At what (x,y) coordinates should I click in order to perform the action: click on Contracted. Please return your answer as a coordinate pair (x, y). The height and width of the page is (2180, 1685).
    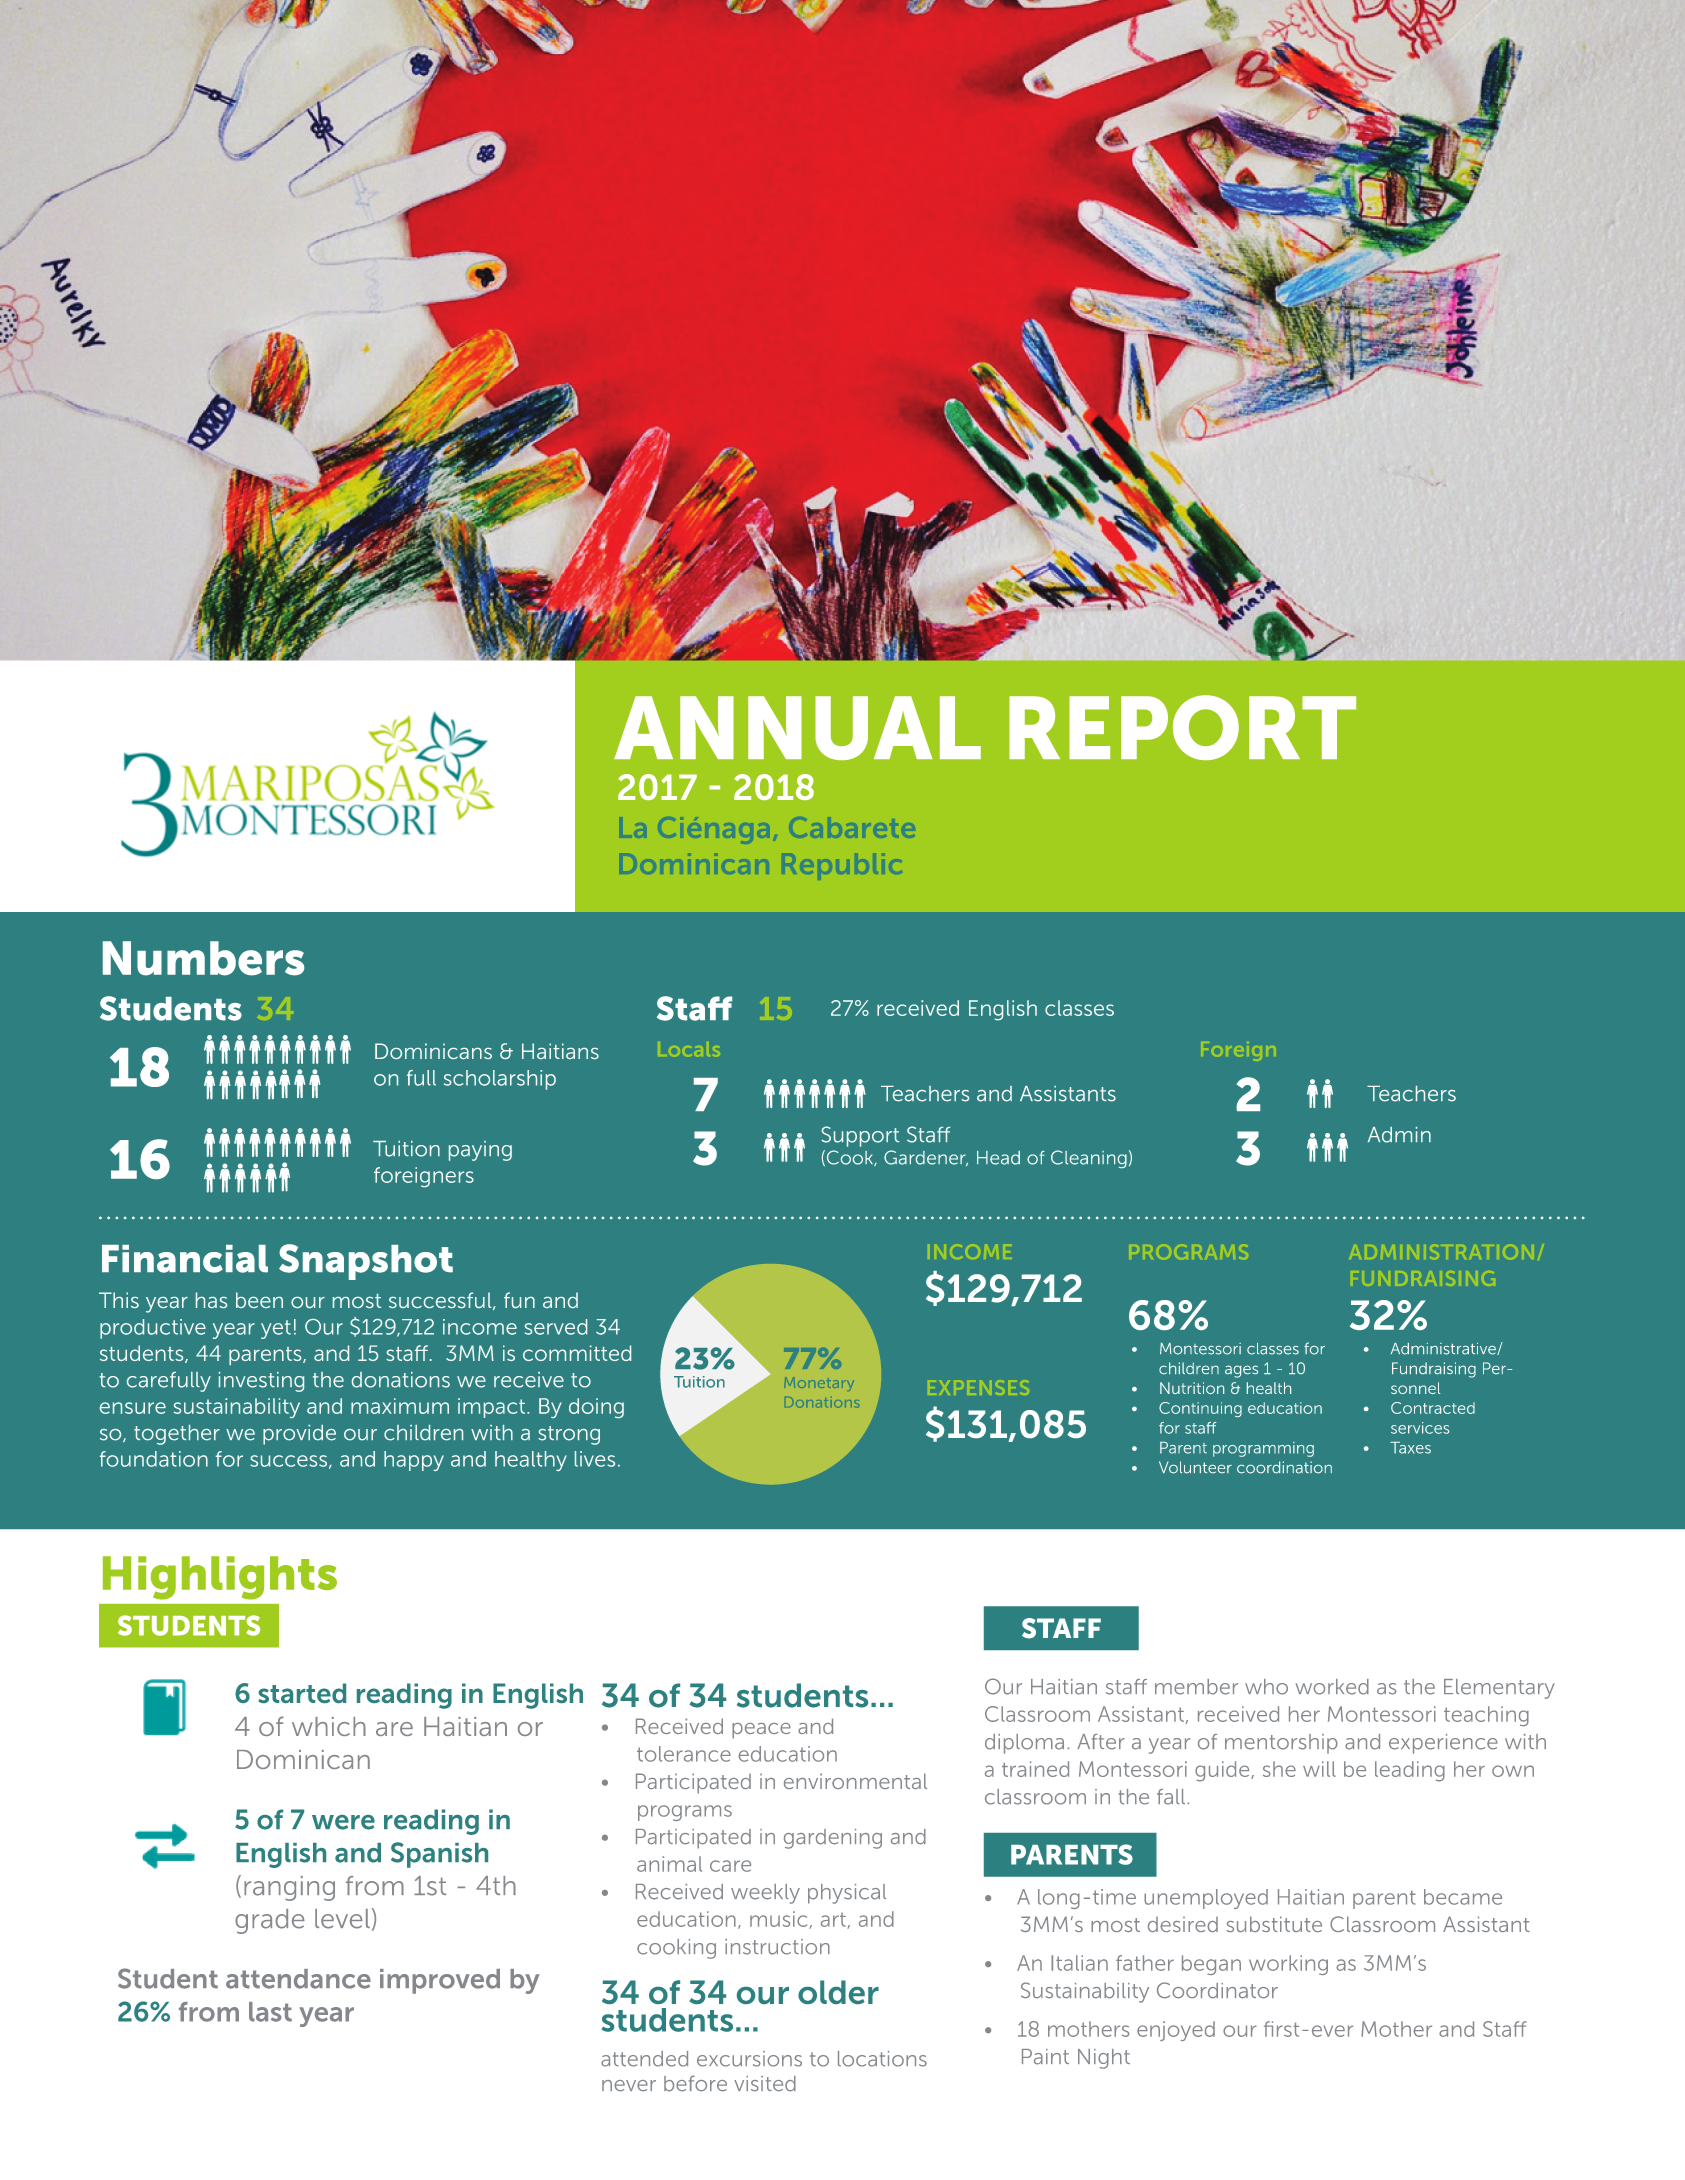
    Looking at the image, I should click on (1433, 1408).
